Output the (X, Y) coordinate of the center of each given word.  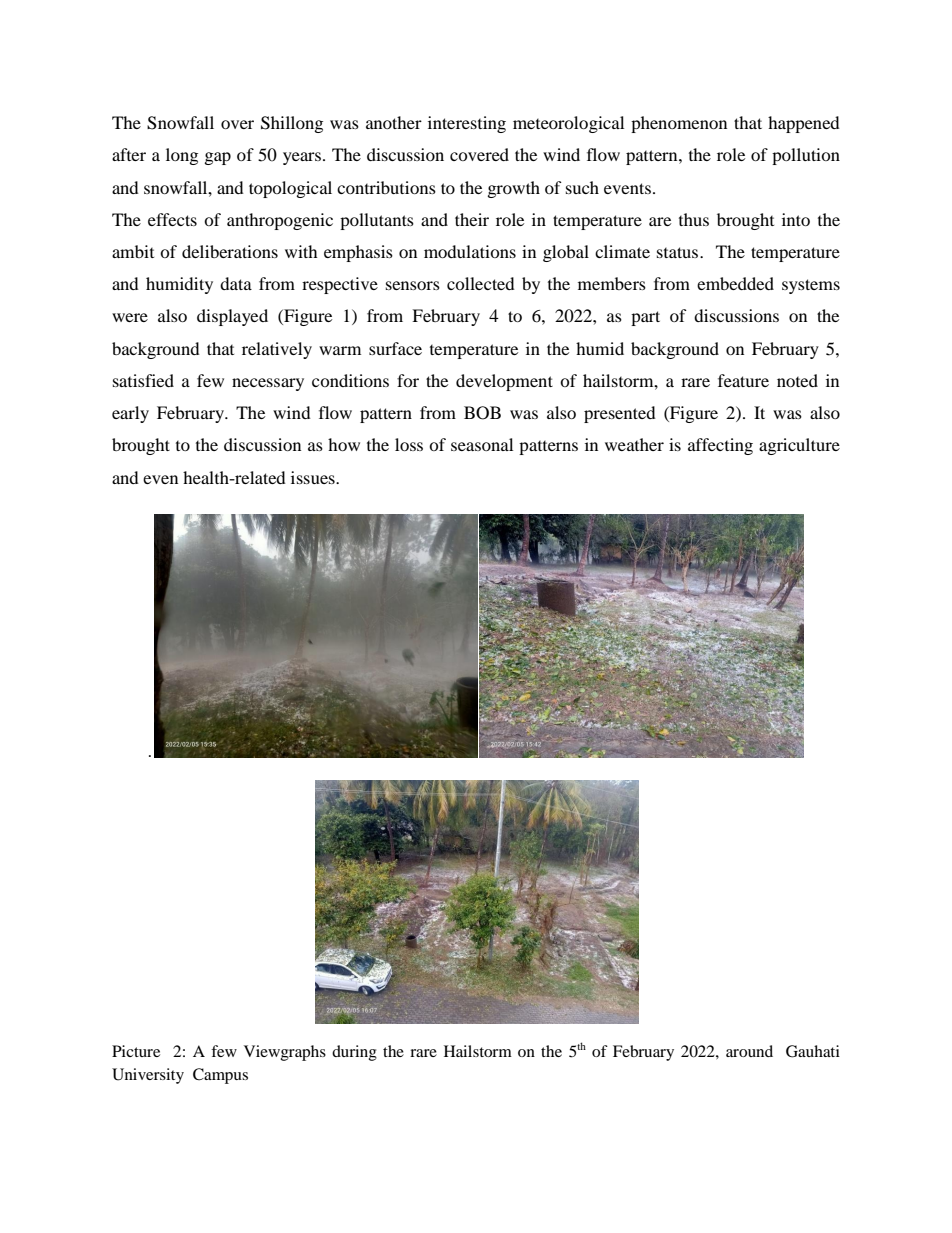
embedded (735, 283)
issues (314, 477)
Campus (220, 1076)
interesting (467, 124)
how (344, 444)
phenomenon (679, 124)
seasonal (482, 444)
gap (218, 158)
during (354, 1053)
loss (409, 444)
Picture (136, 1051)
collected (481, 283)
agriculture (799, 446)
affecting (720, 446)
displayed (232, 317)
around (749, 1051)
